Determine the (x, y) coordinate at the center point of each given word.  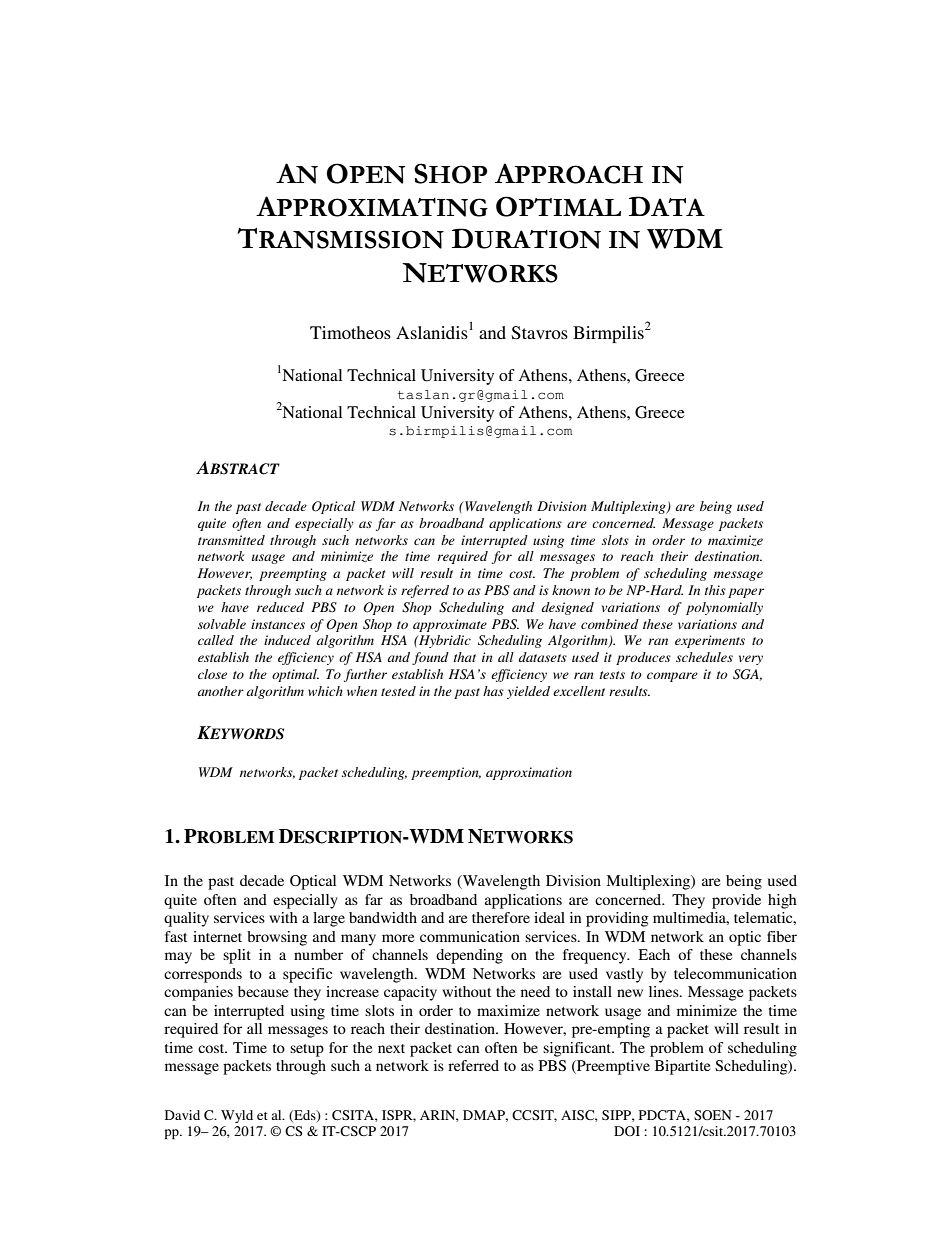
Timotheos (350, 332)
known (571, 590)
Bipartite (682, 1067)
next (391, 1048)
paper (746, 593)
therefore (501, 917)
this (715, 590)
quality (186, 919)
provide (736, 901)
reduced (280, 607)
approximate (450, 625)
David (182, 1115)
